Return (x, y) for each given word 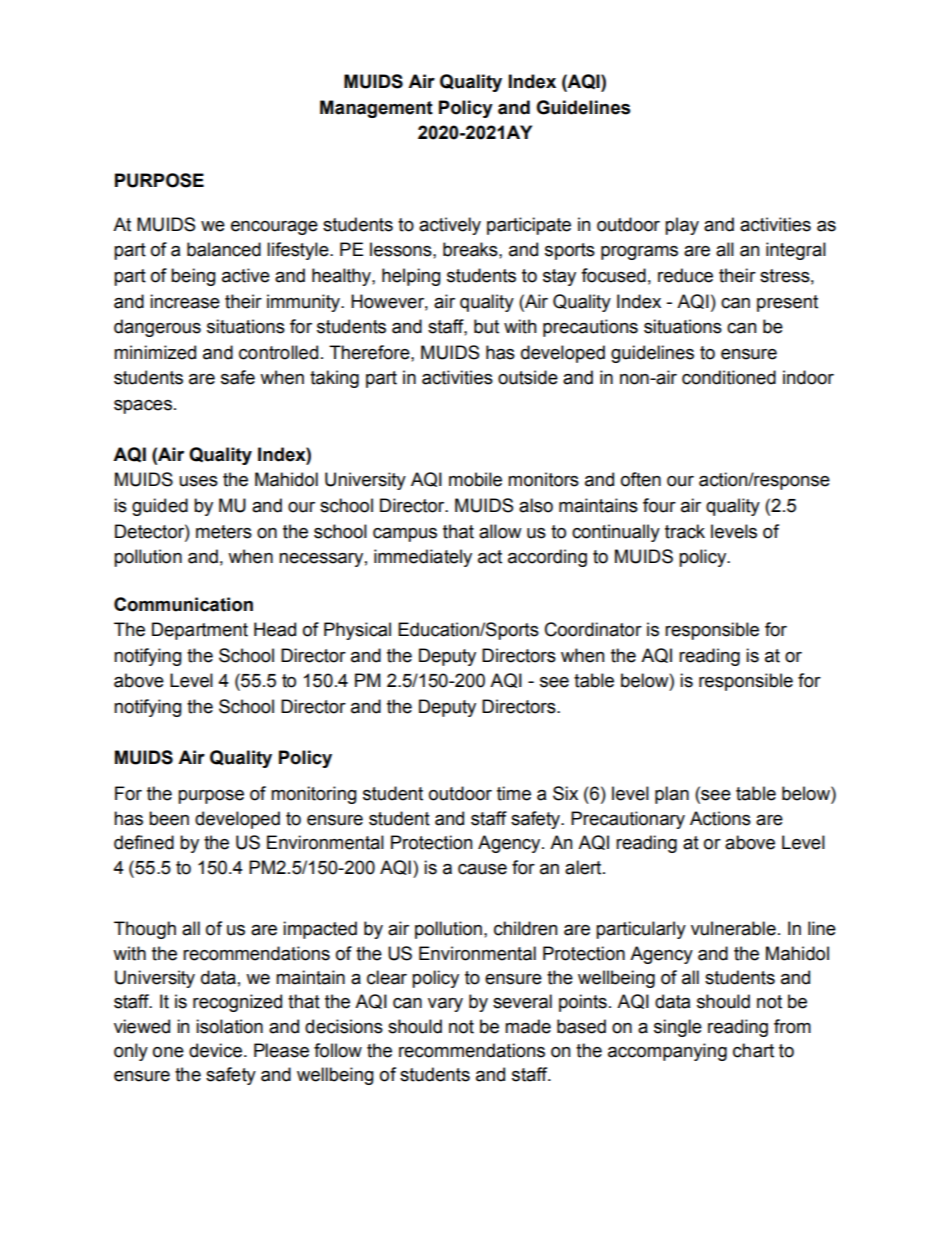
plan (672, 795)
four (659, 505)
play (682, 226)
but (486, 326)
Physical (357, 631)
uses (198, 481)
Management (376, 109)
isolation (229, 1026)
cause (482, 869)
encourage (274, 228)
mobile (475, 479)
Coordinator (593, 629)
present (787, 303)
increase (185, 301)
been (169, 818)
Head (275, 629)
